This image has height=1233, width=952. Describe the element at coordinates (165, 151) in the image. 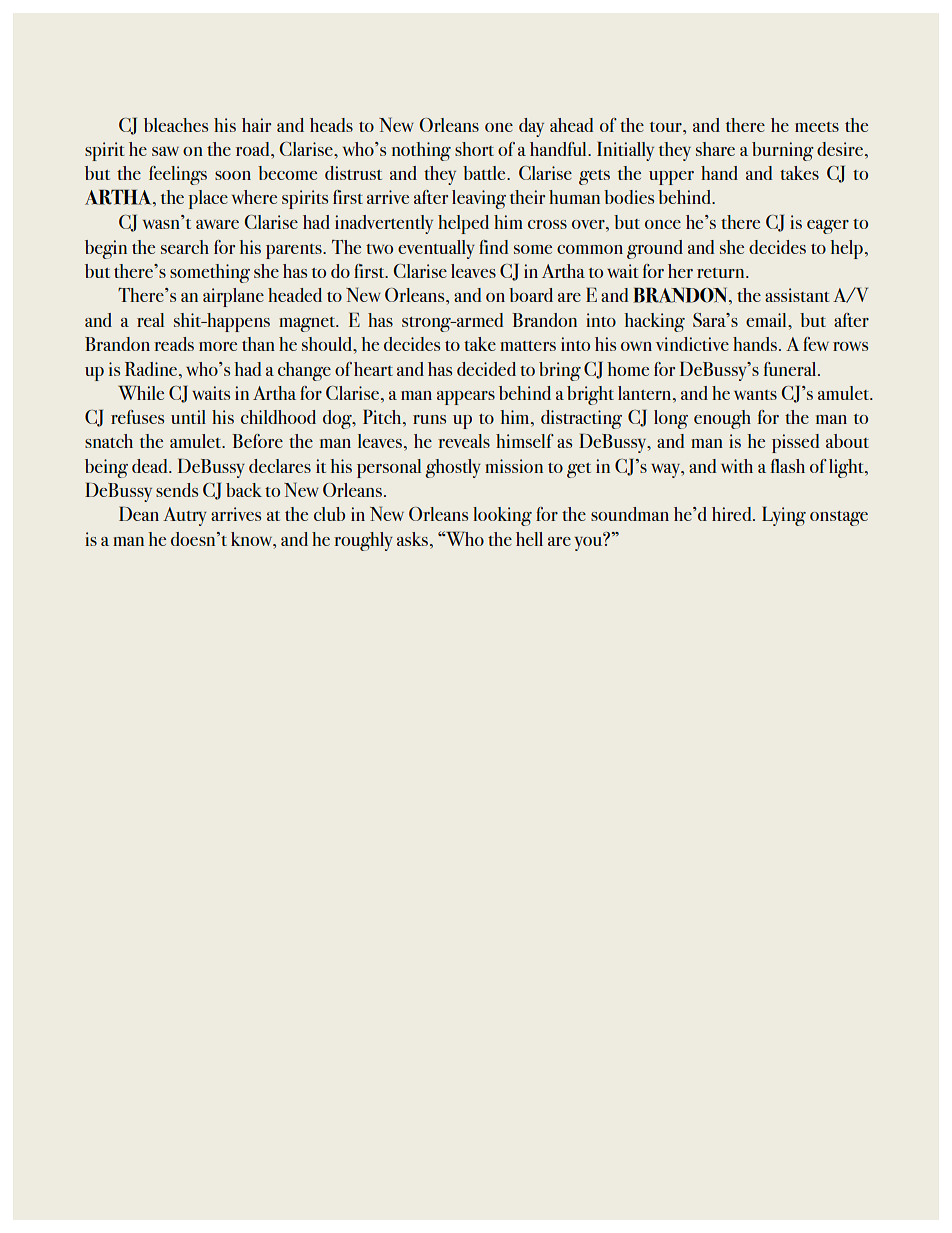

I see `saw` at that location.
